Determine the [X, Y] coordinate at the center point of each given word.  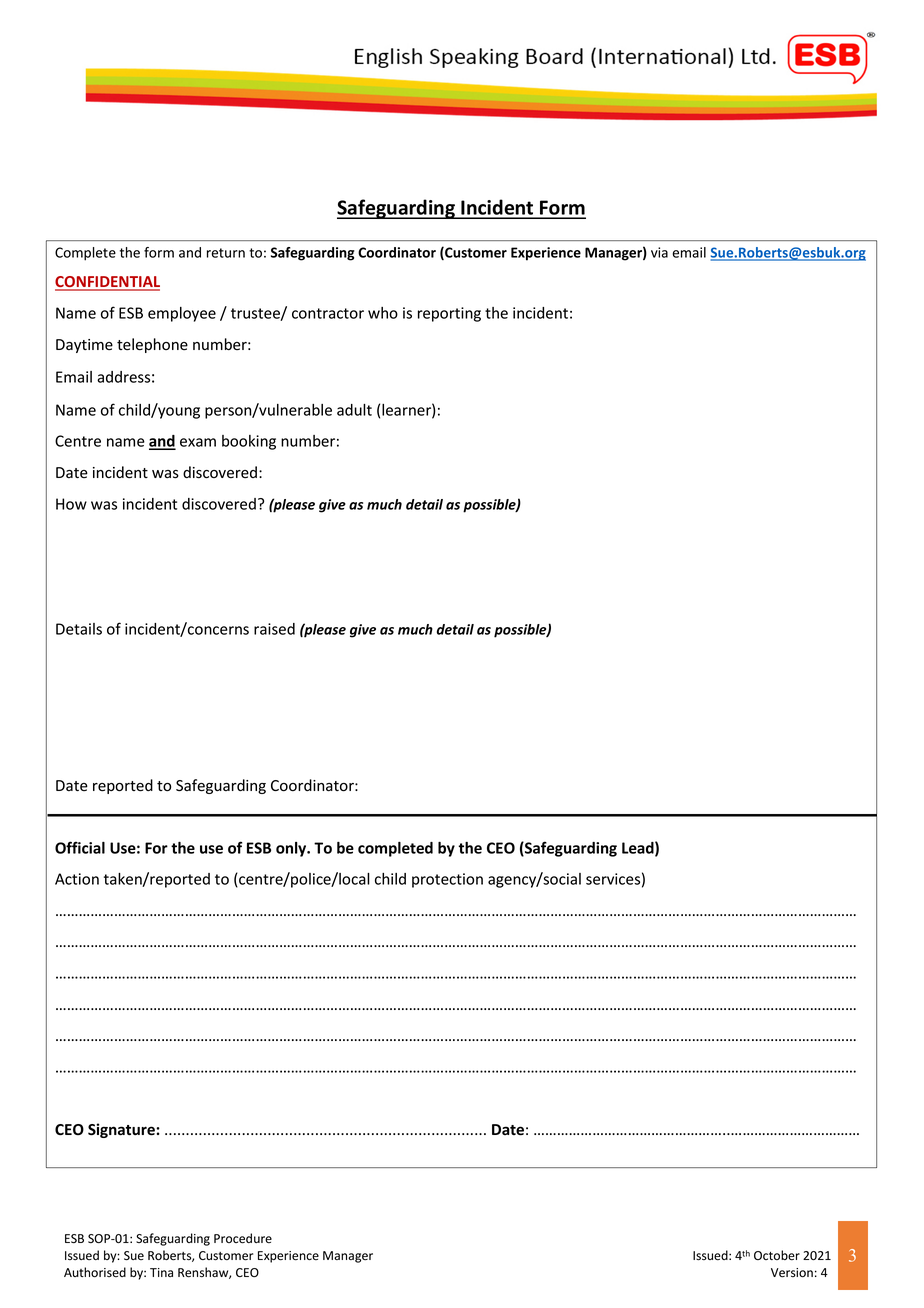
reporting [449, 314]
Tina [161, 1272]
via [659, 252]
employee [182, 314]
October [777, 1255]
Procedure [243, 1238]
